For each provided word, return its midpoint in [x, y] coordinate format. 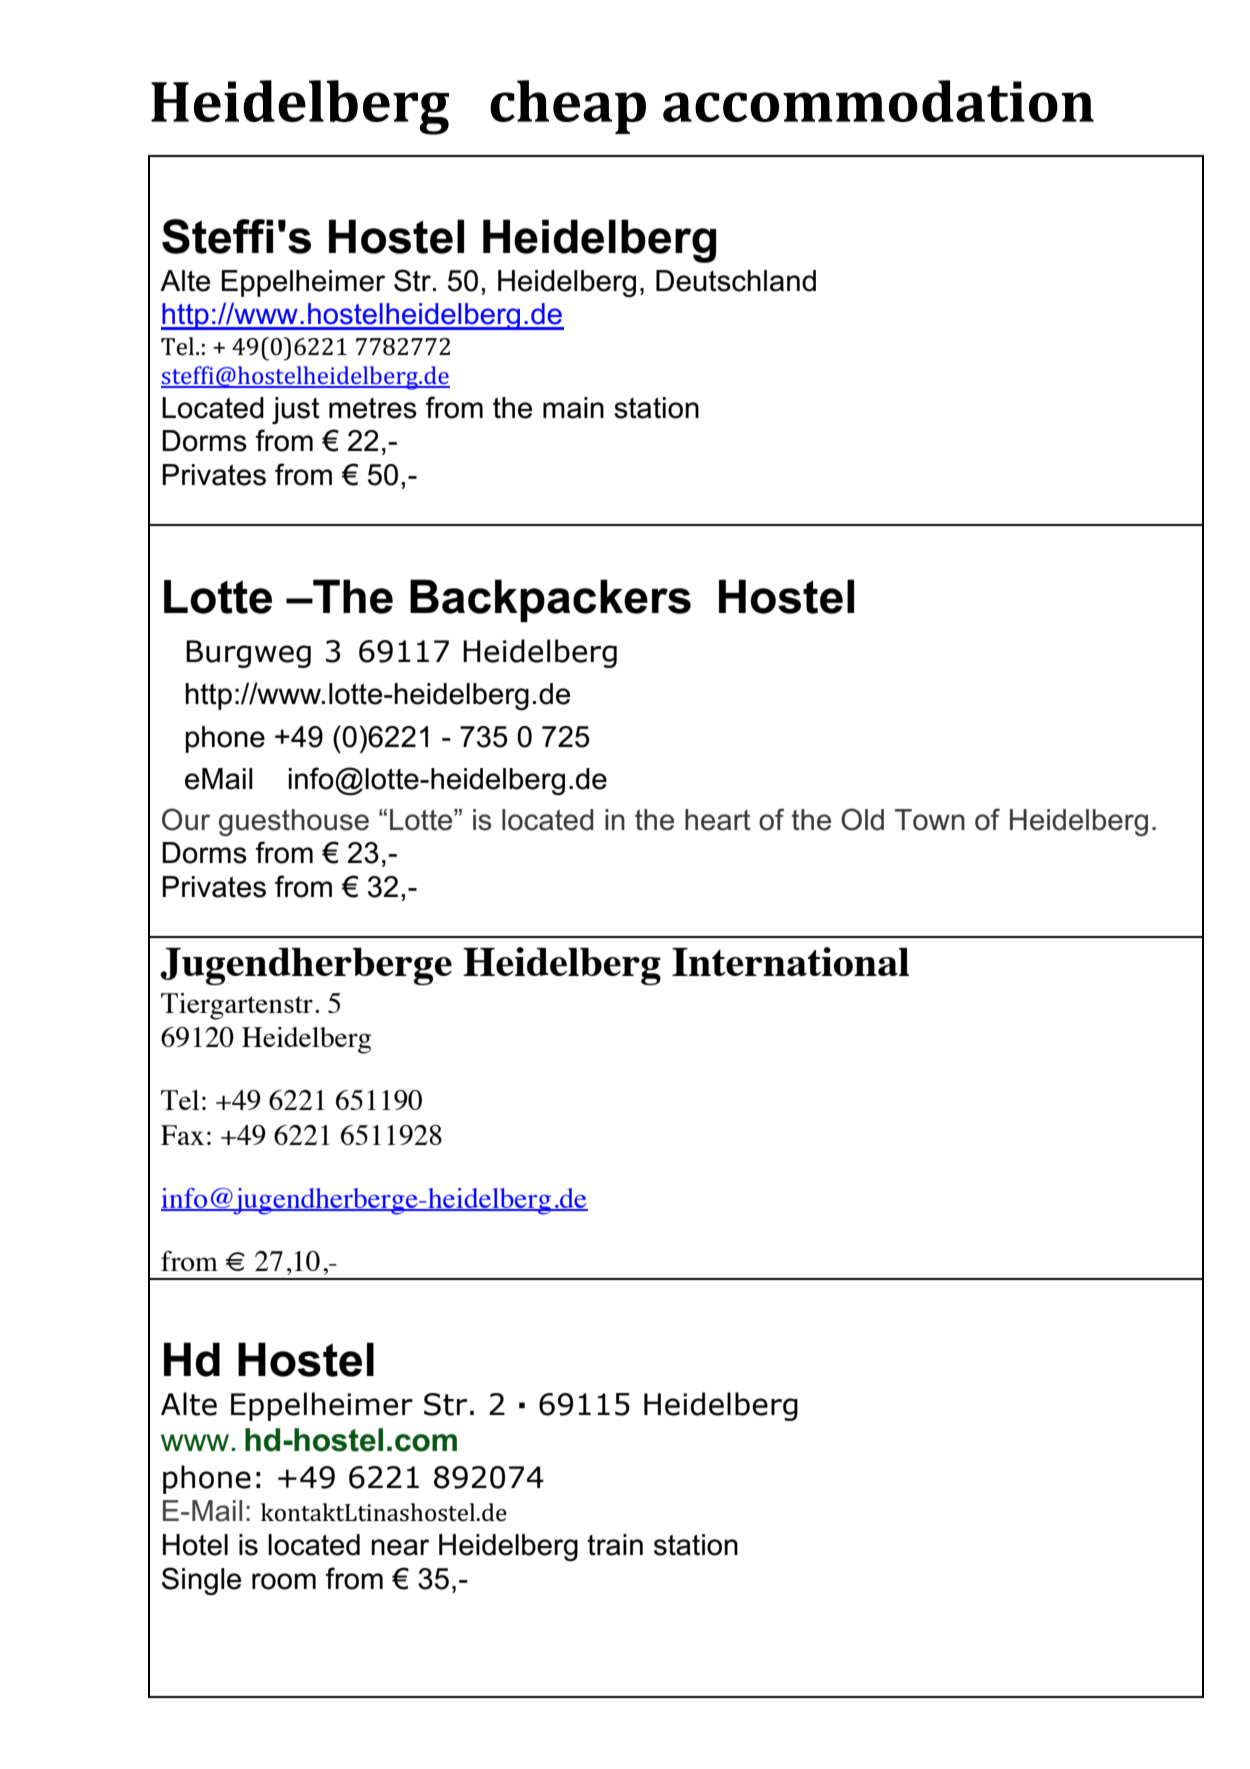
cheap [568, 107]
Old [862, 819]
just [296, 410]
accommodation [878, 101]
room [284, 1581]
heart [718, 820]
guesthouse [294, 822]
